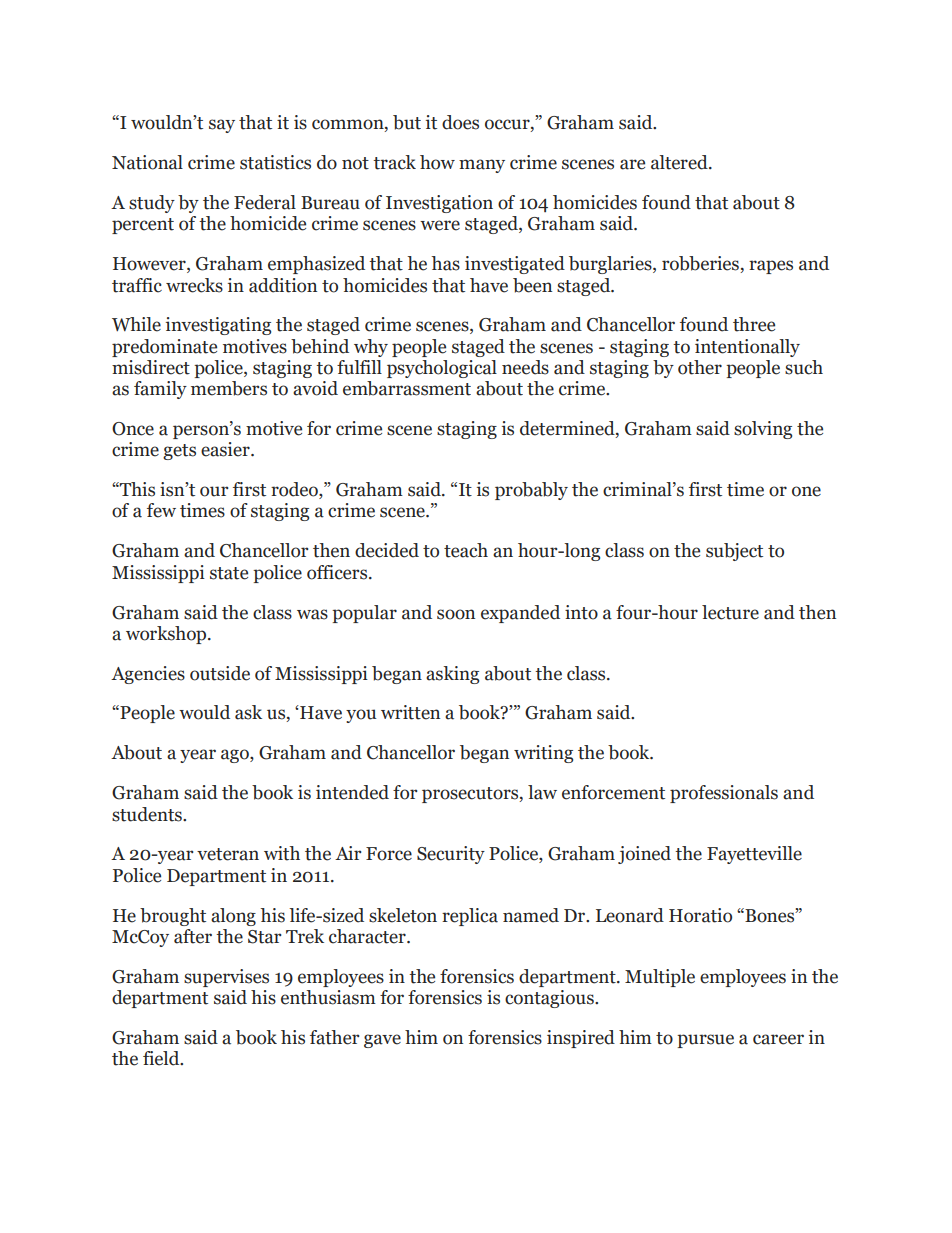 The width and height of the screenshot is (952, 1233). I want to click on field, so click(162, 1058).
